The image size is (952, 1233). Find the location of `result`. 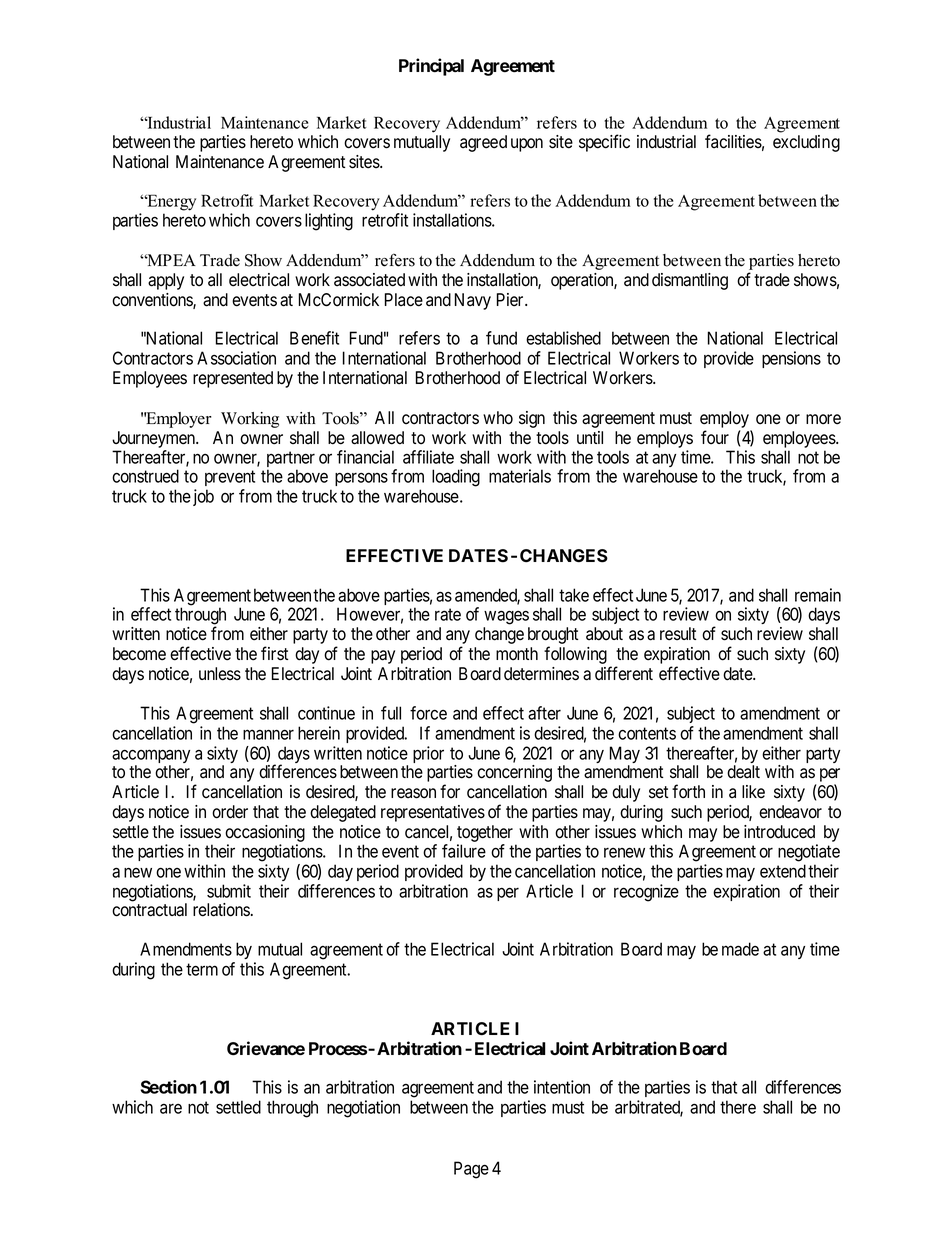

result is located at coordinates (678, 634).
